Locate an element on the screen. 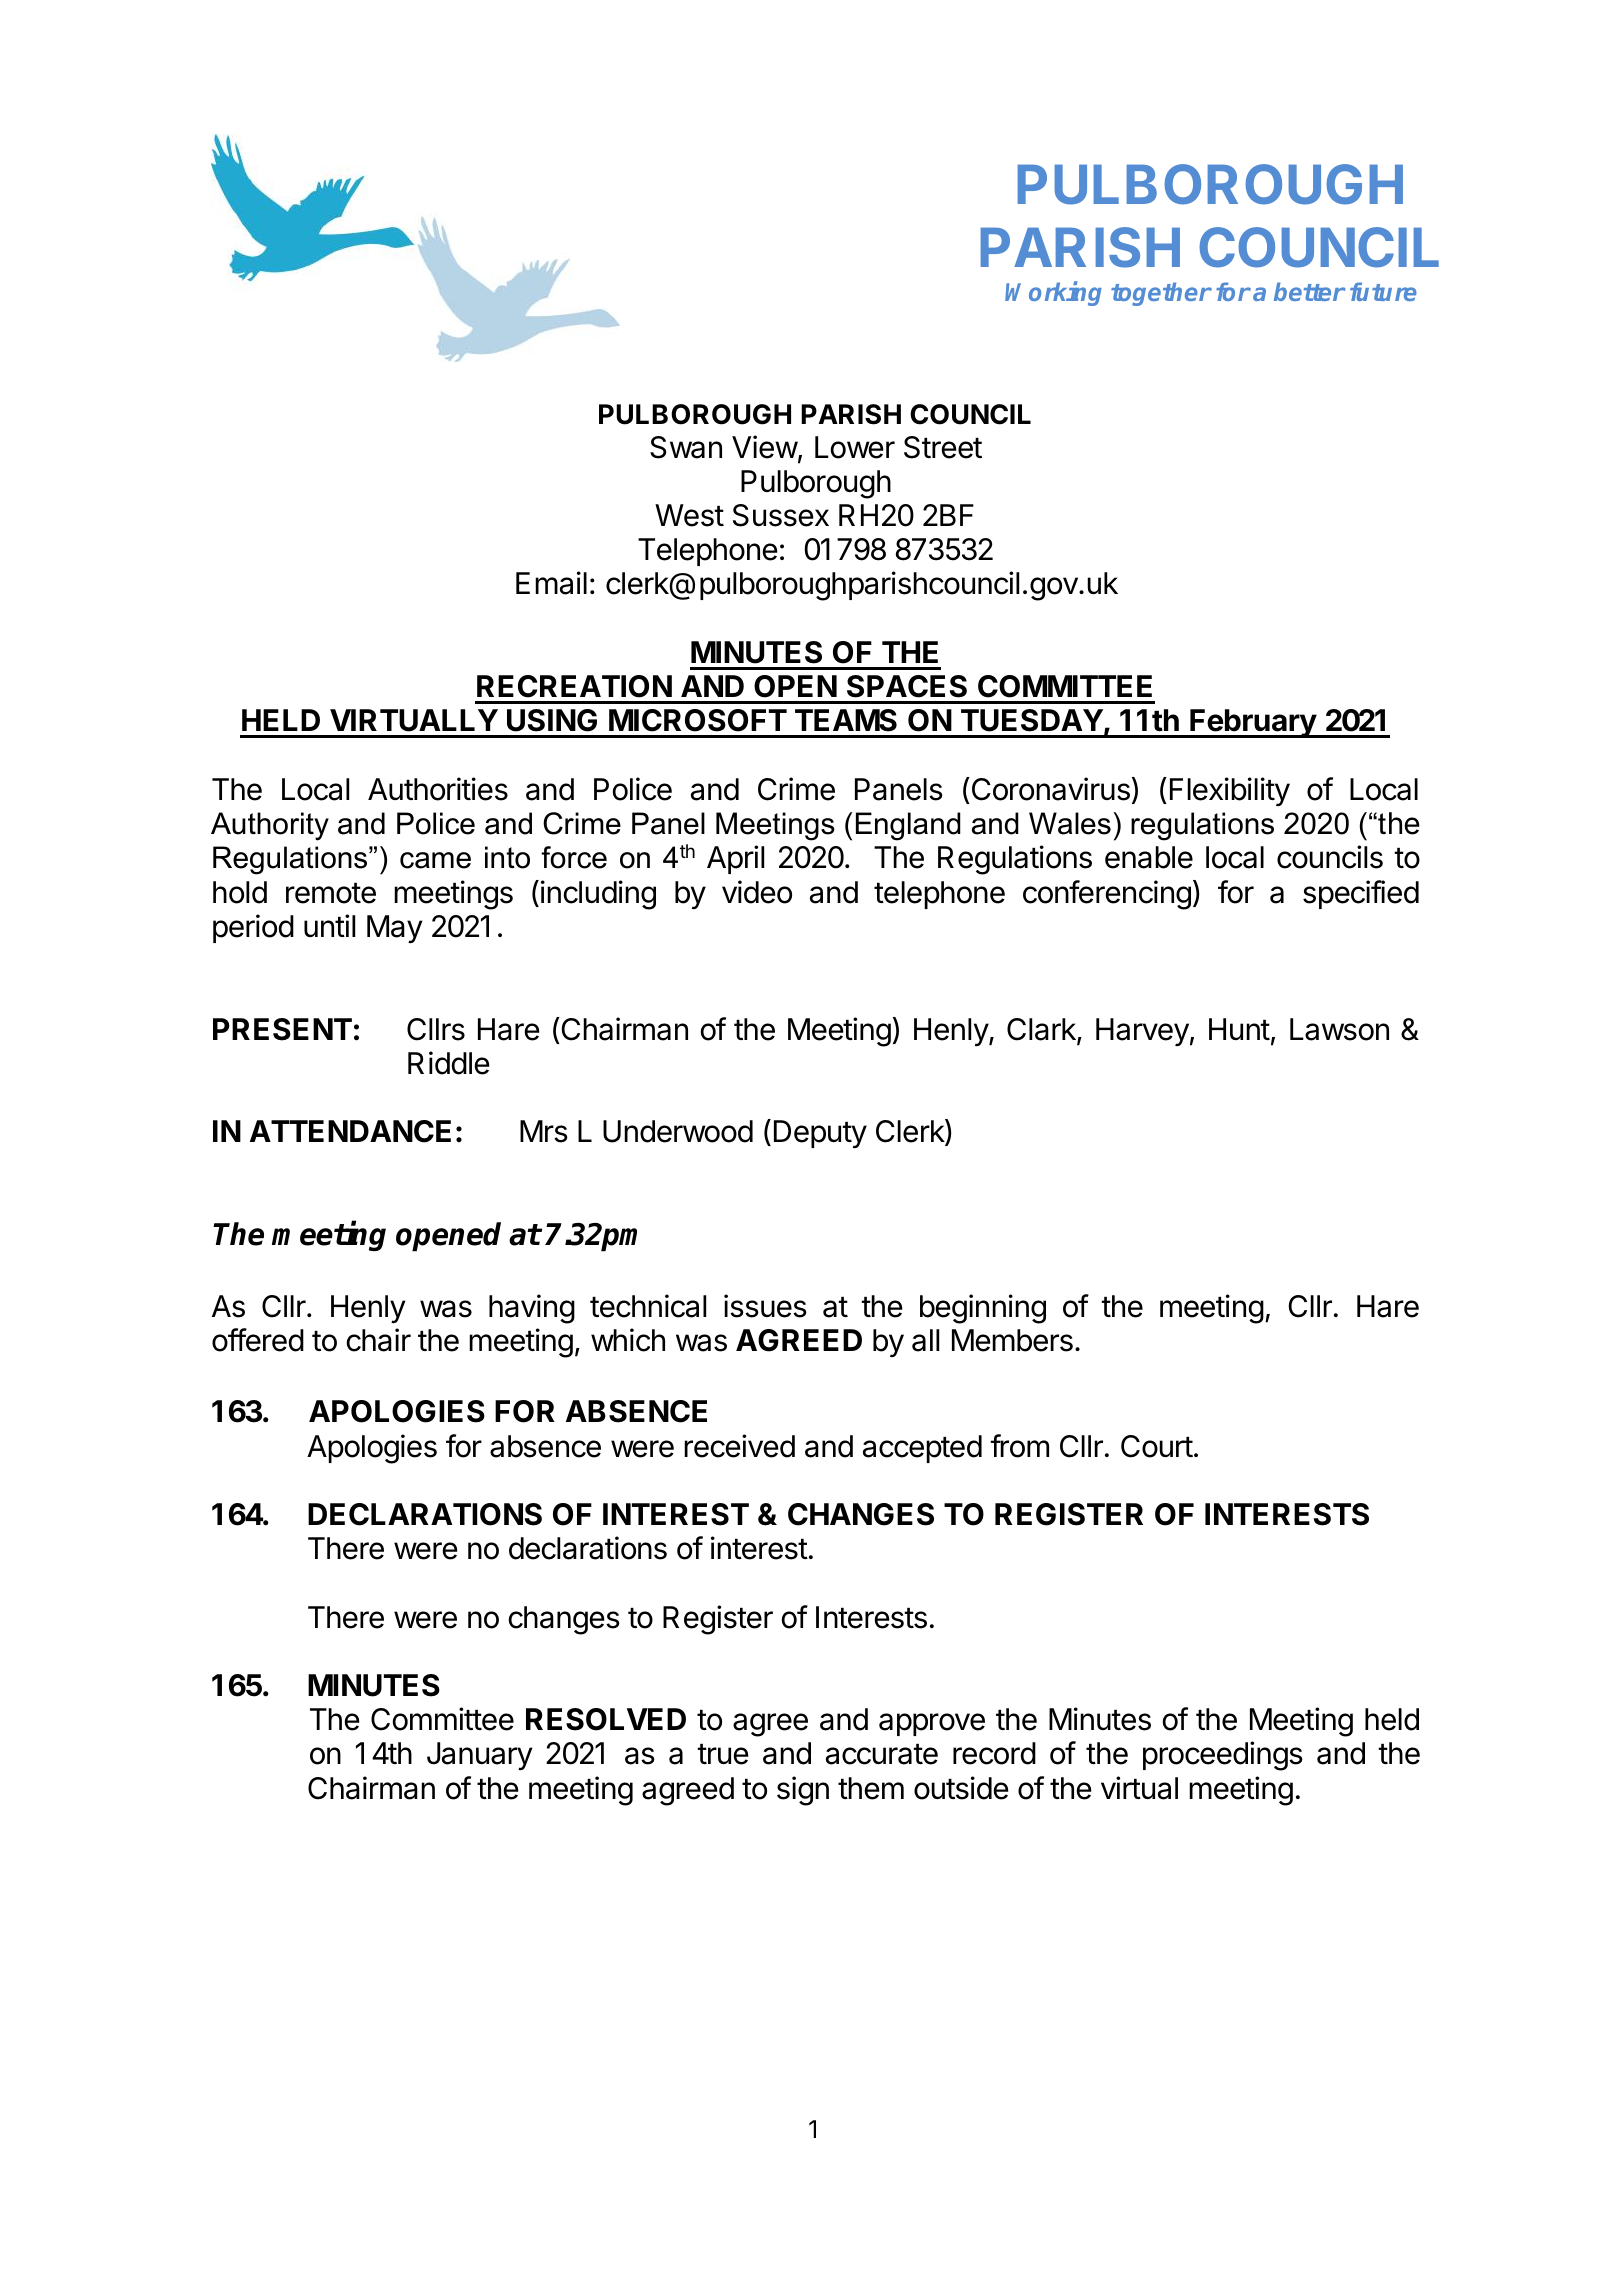 Image resolution: width=1611 pixels, height=2278 pixels. issues is located at coordinates (765, 1306).
